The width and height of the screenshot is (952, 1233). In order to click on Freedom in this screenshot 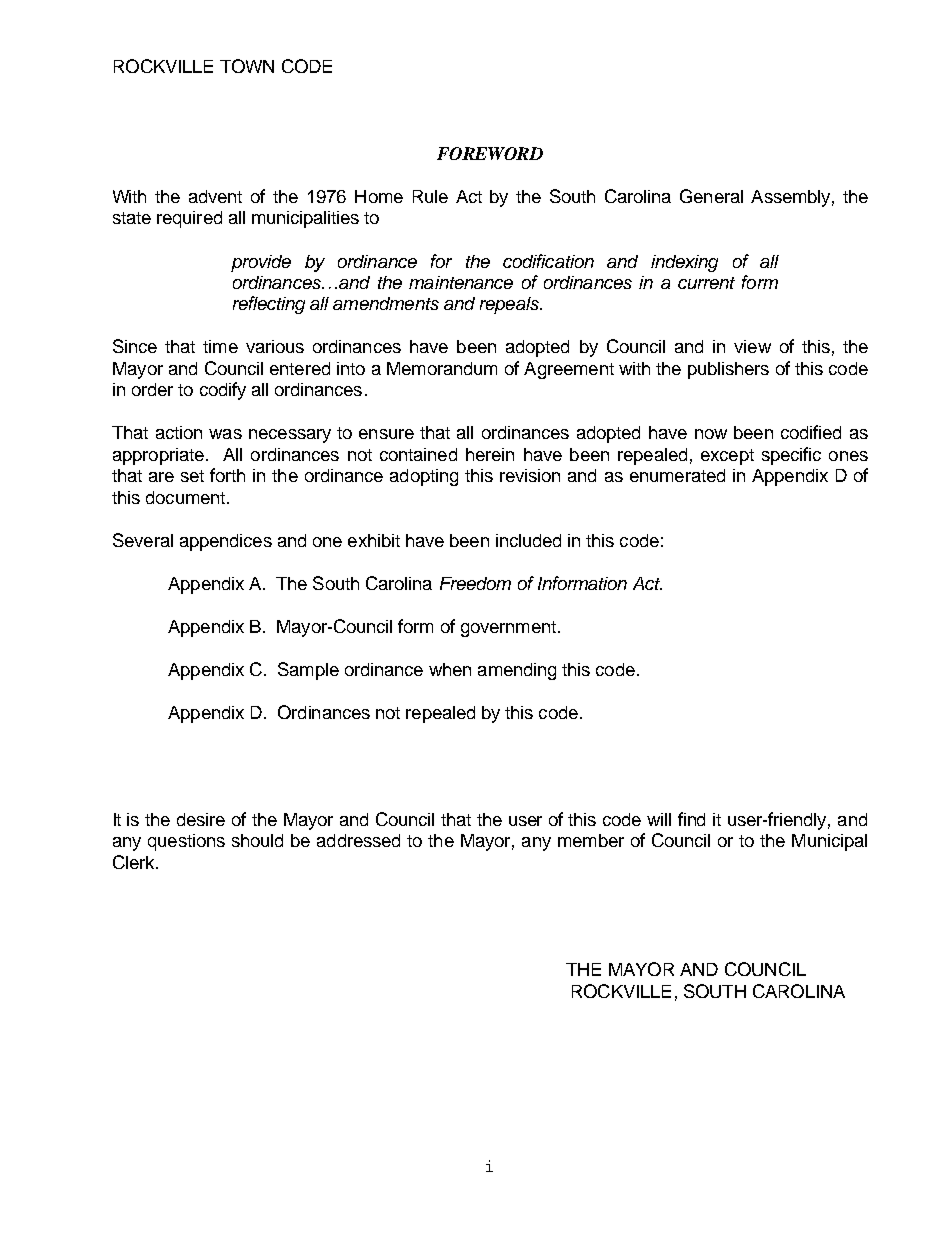, I will do `click(475, 583)`.
